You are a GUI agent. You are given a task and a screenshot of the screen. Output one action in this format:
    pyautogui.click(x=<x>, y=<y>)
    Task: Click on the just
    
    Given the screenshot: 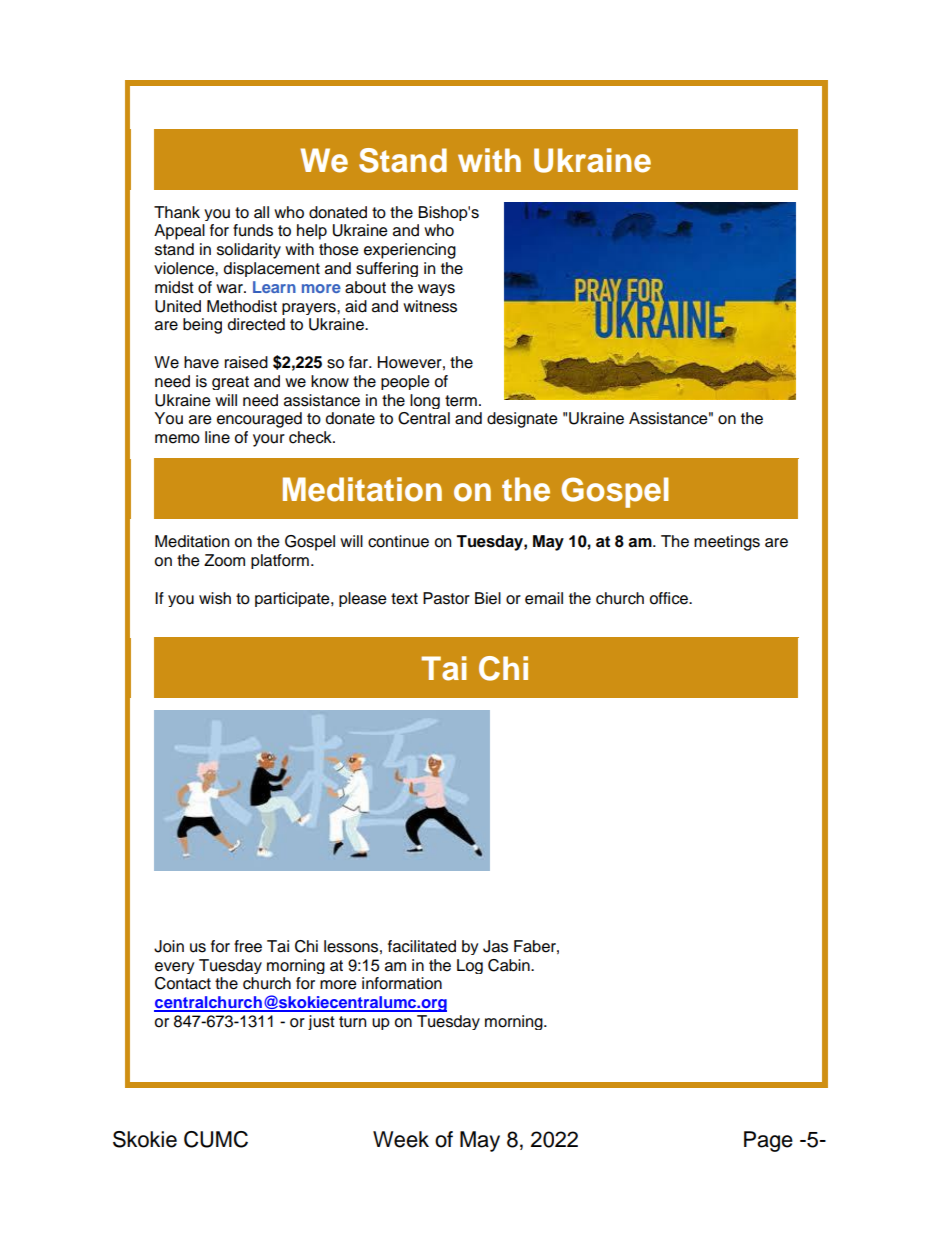 What is the action you would take?
    pyautogui.click(x=321, y=1022)
